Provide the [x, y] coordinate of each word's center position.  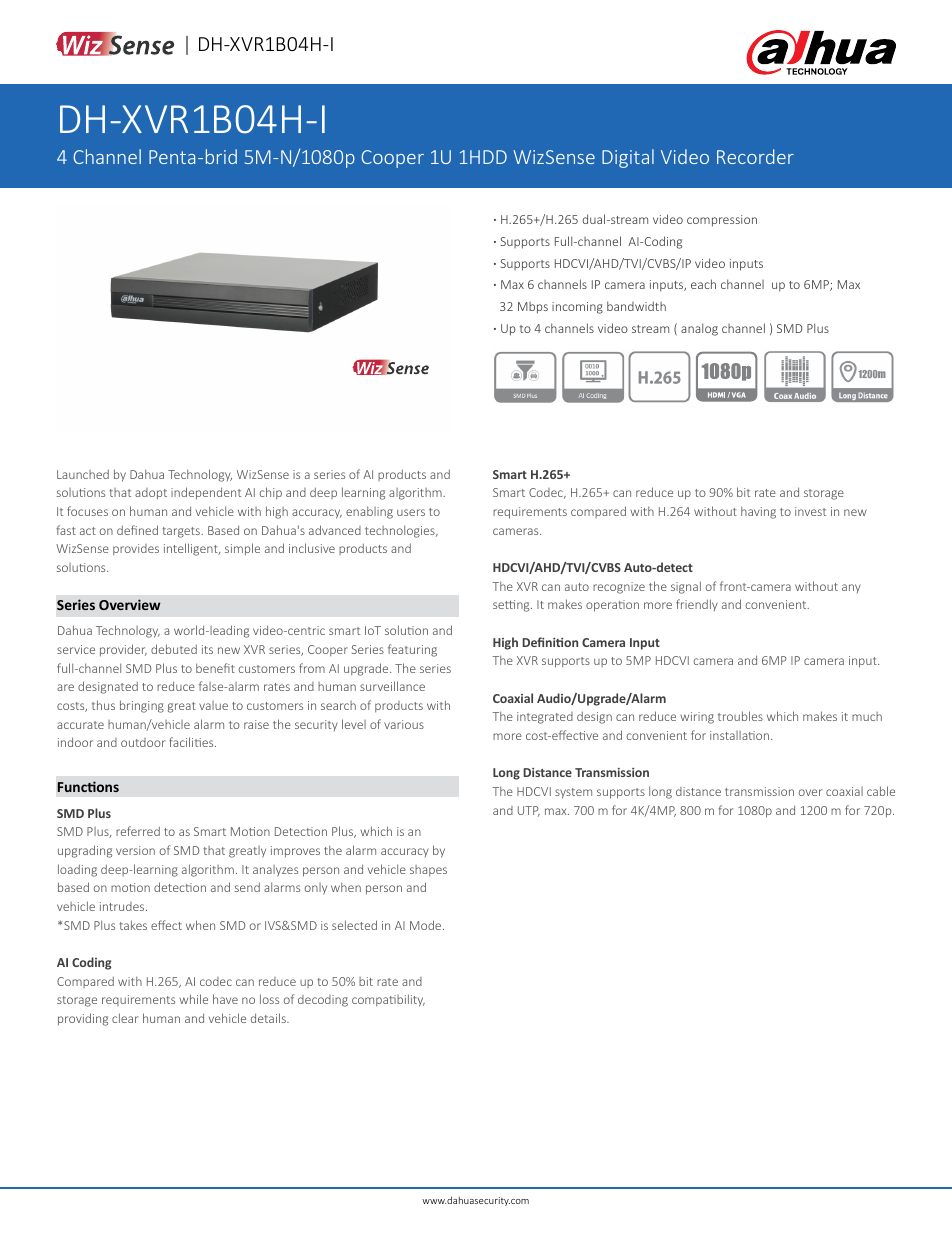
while [193, 999]
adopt [151, 494]
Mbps [533, 308]
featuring [412, 650]
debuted [174, 649]
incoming [577, 308]
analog [699, 329]
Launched [83, 474]
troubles [740, 716]
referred [138, 831]
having [758, 512]
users [411, 512]
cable [881, 791]
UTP [529, 811]
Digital [628, 158]
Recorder [755, 156]
